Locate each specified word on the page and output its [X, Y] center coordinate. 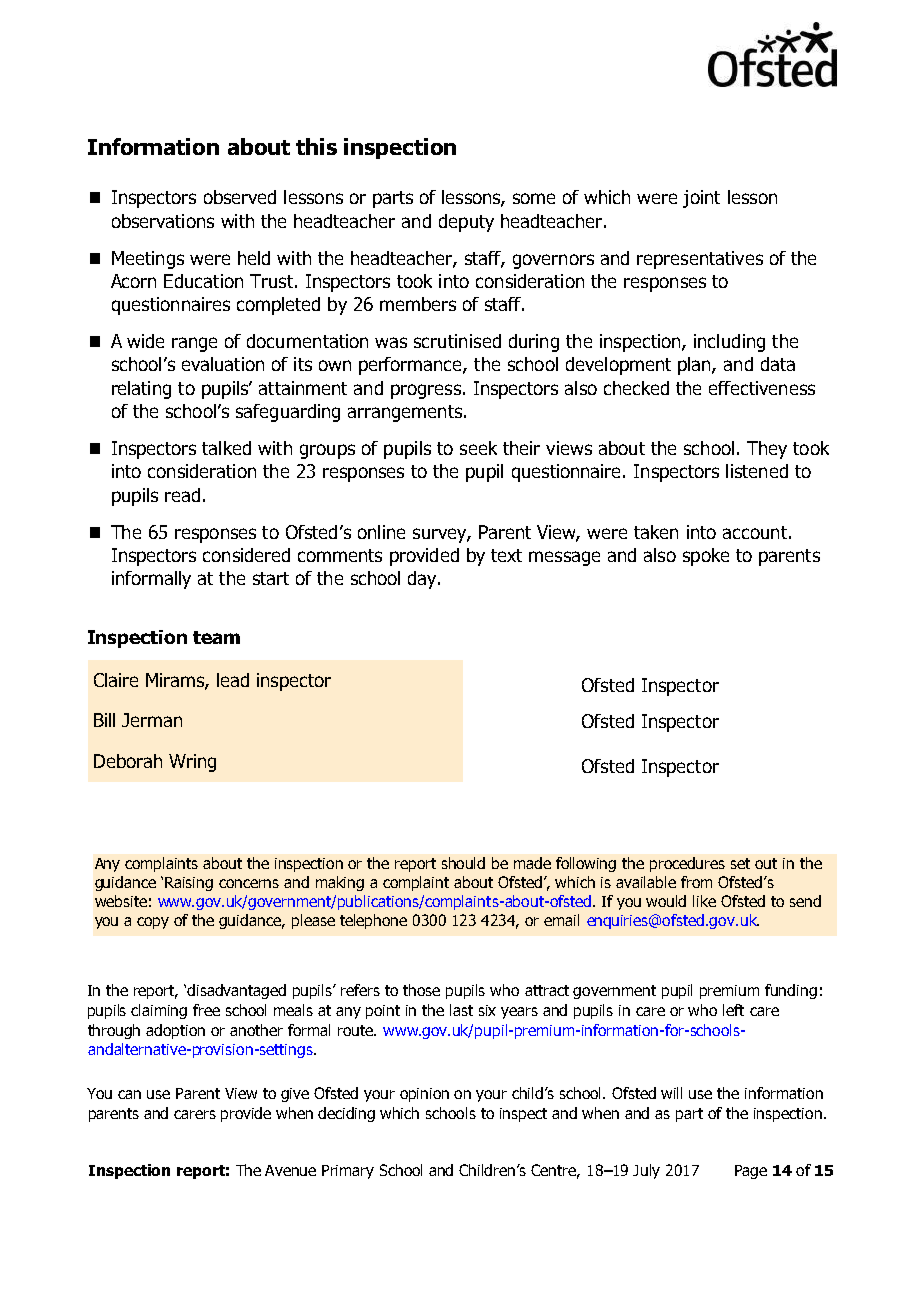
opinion [424, 1095]
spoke [706, 557]
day [423, 580]
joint [701, 199]
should [463, 863]
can [129, 1094]
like [704, 901]
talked [226, 448]
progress [426, 391]
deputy [466, 223]
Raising [189, 884]
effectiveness [762, 388]
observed [240, 197]
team [216, 637]
